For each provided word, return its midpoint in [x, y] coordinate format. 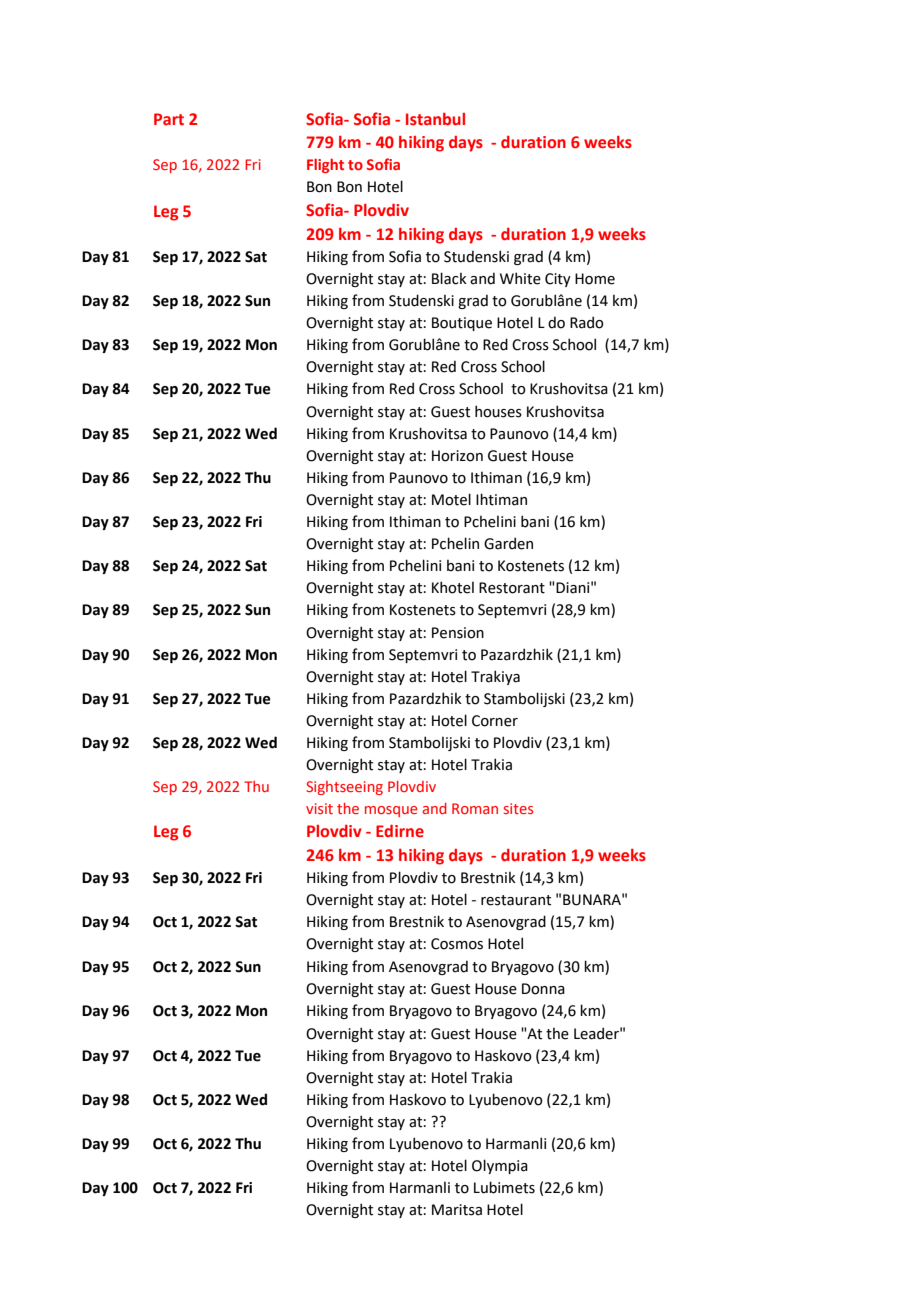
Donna [543, 989]
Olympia [500, 1166]
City [558, 280]
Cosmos [457, 944]
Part [169, 119]
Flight [325, 166]
